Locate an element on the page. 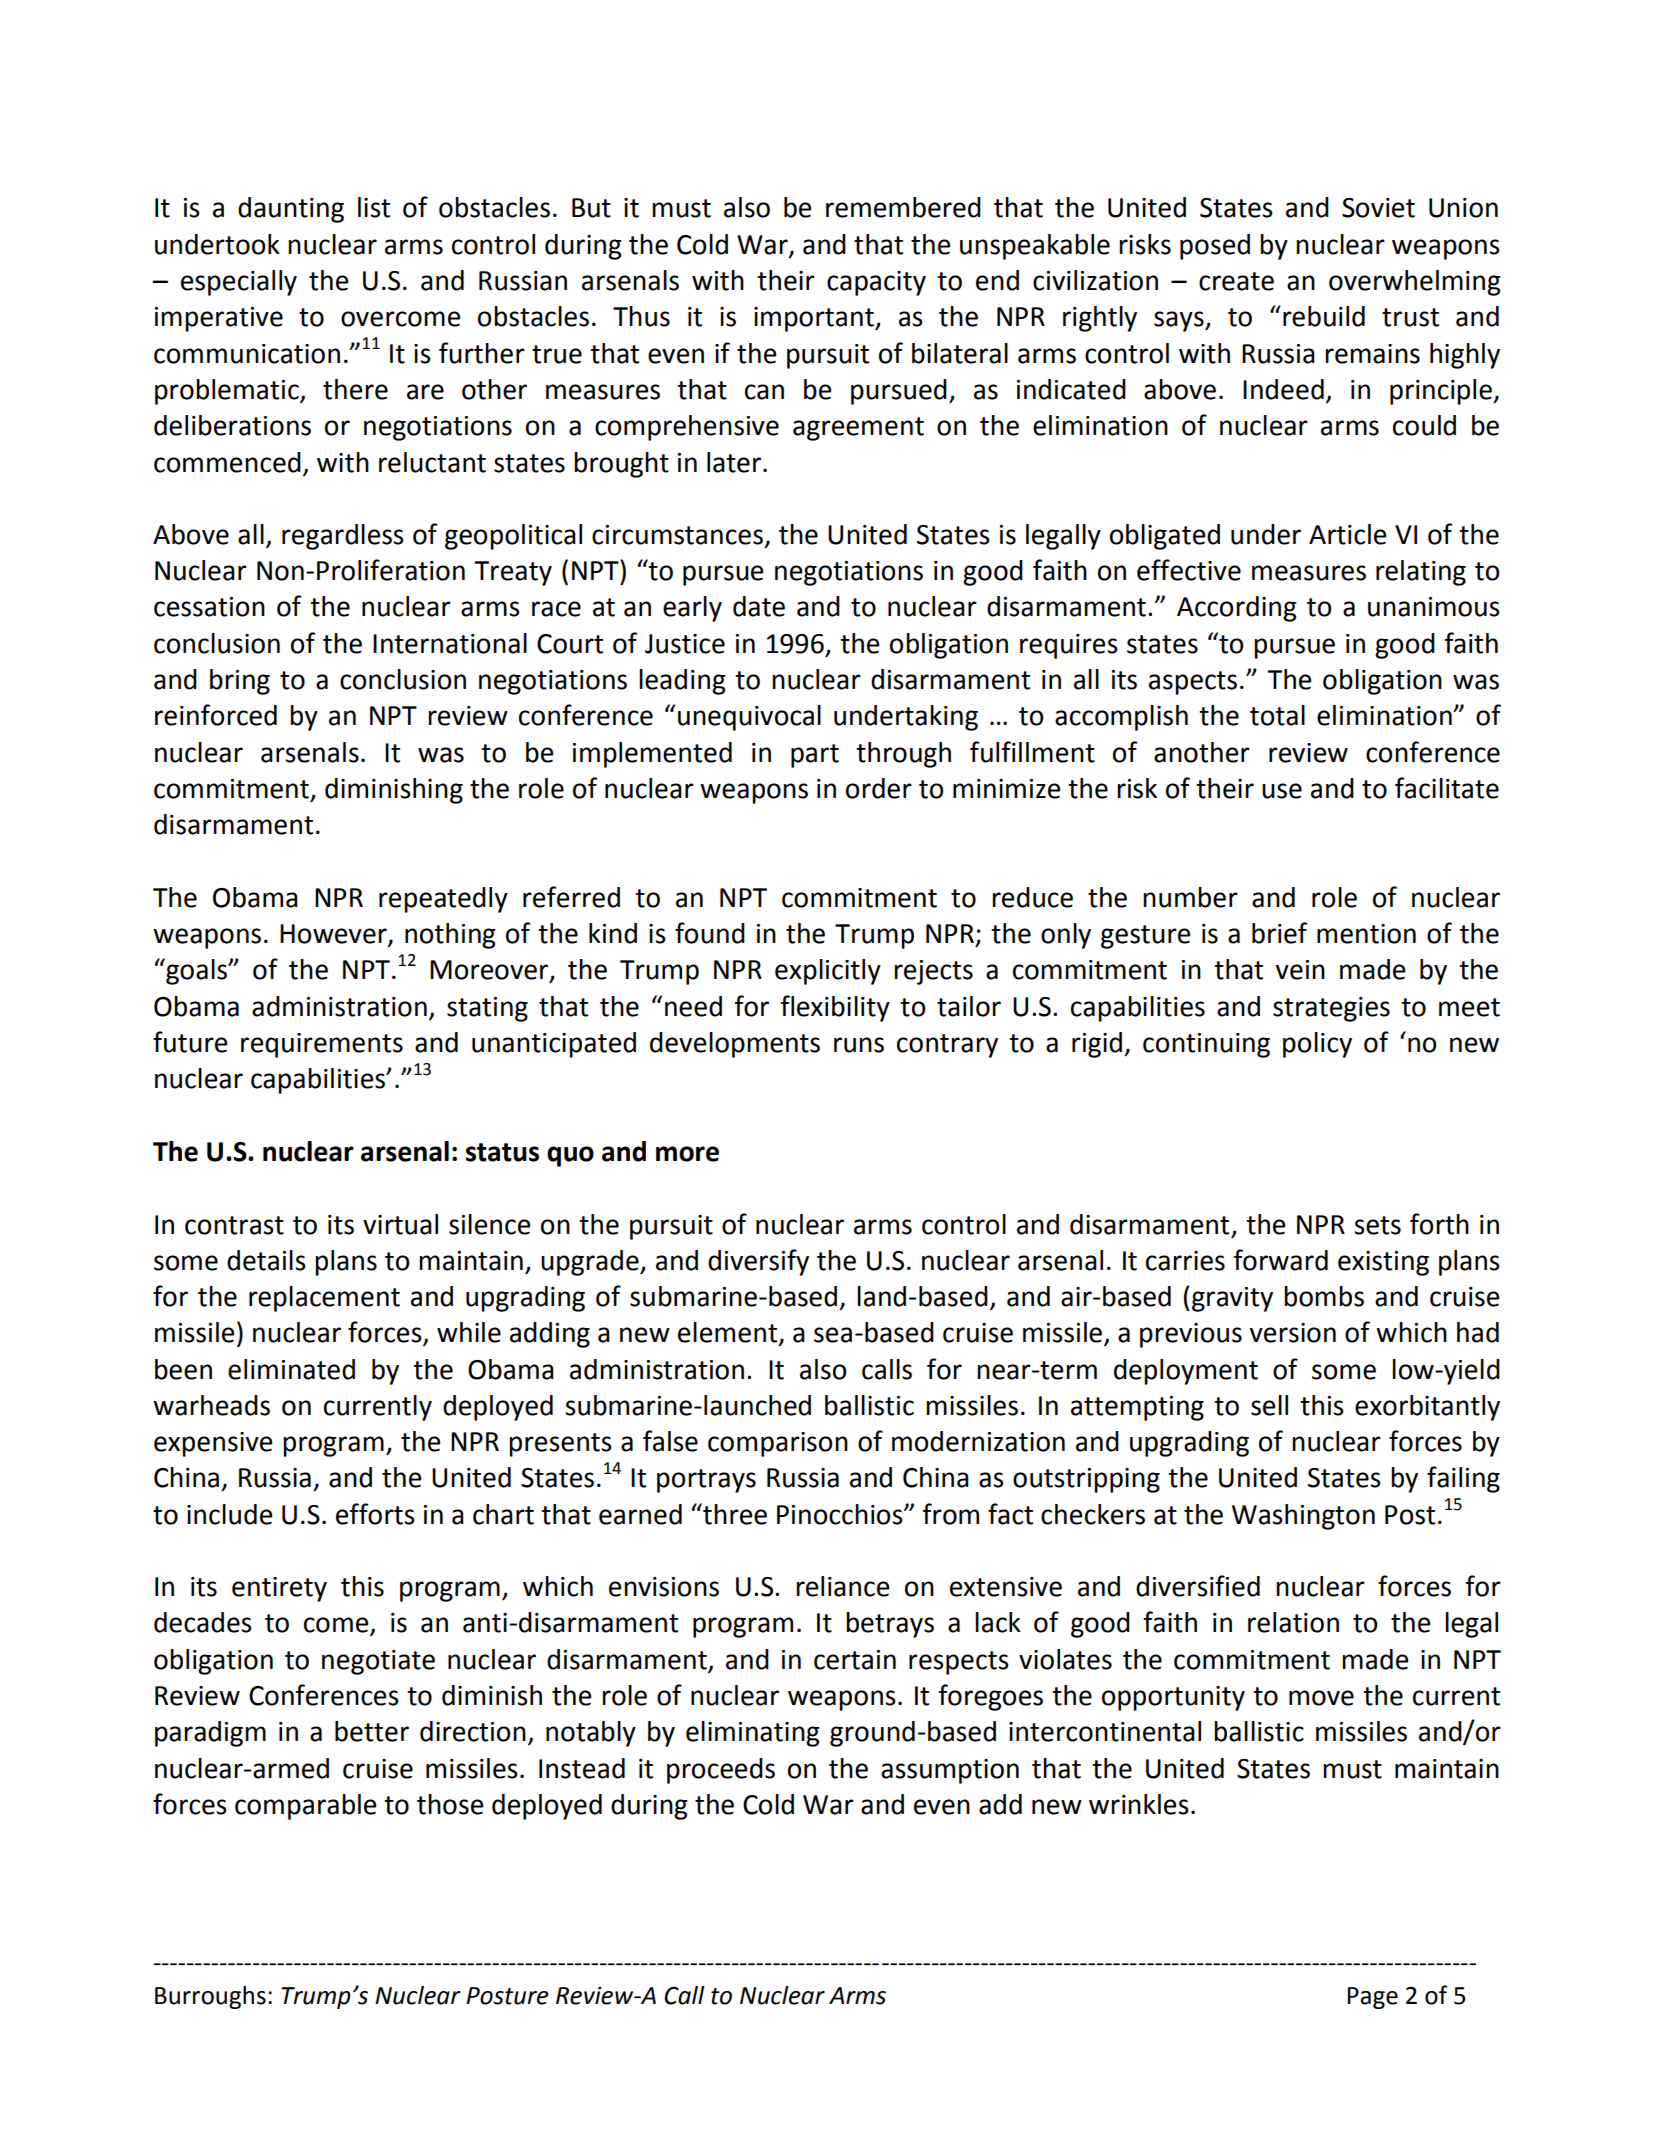  rebuild is located at coordinates (1324, 316).
